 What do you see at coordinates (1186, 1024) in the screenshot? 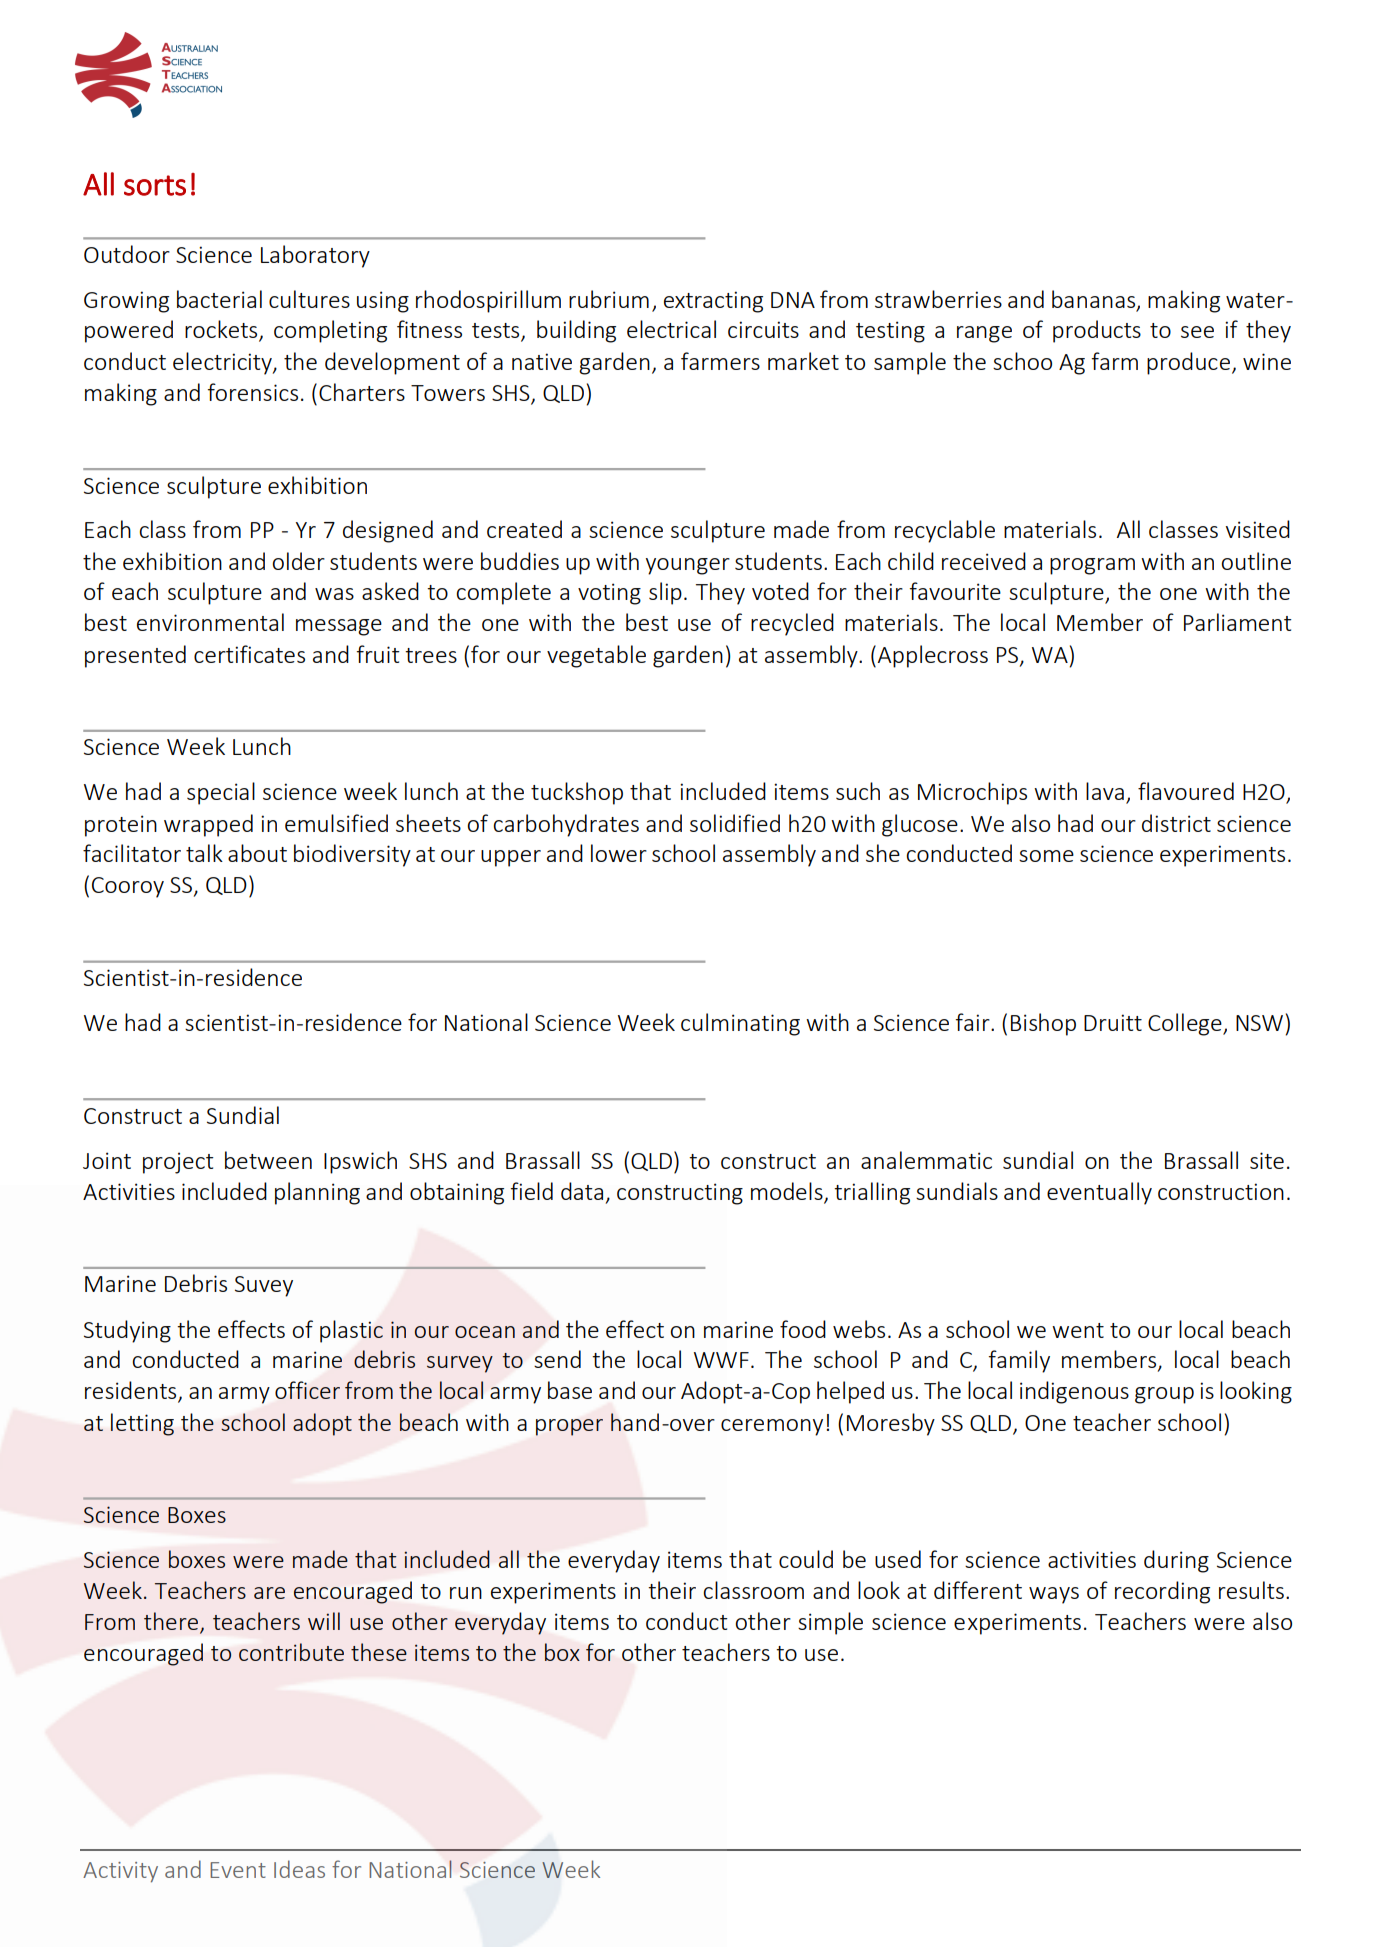
I see `College` at bounding box center [1186, 1024].
